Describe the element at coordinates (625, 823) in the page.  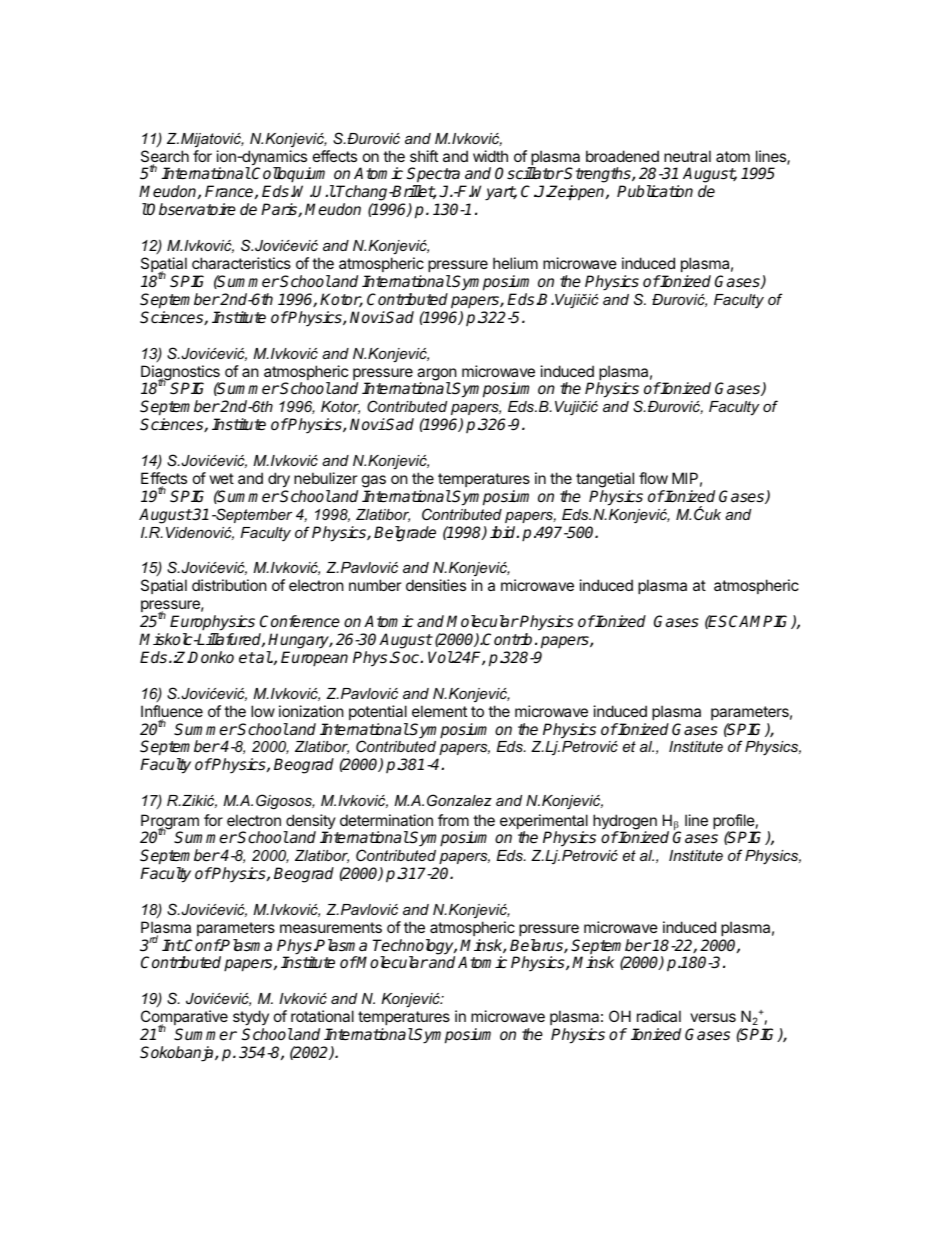
I see `hydrogen` at that location.
